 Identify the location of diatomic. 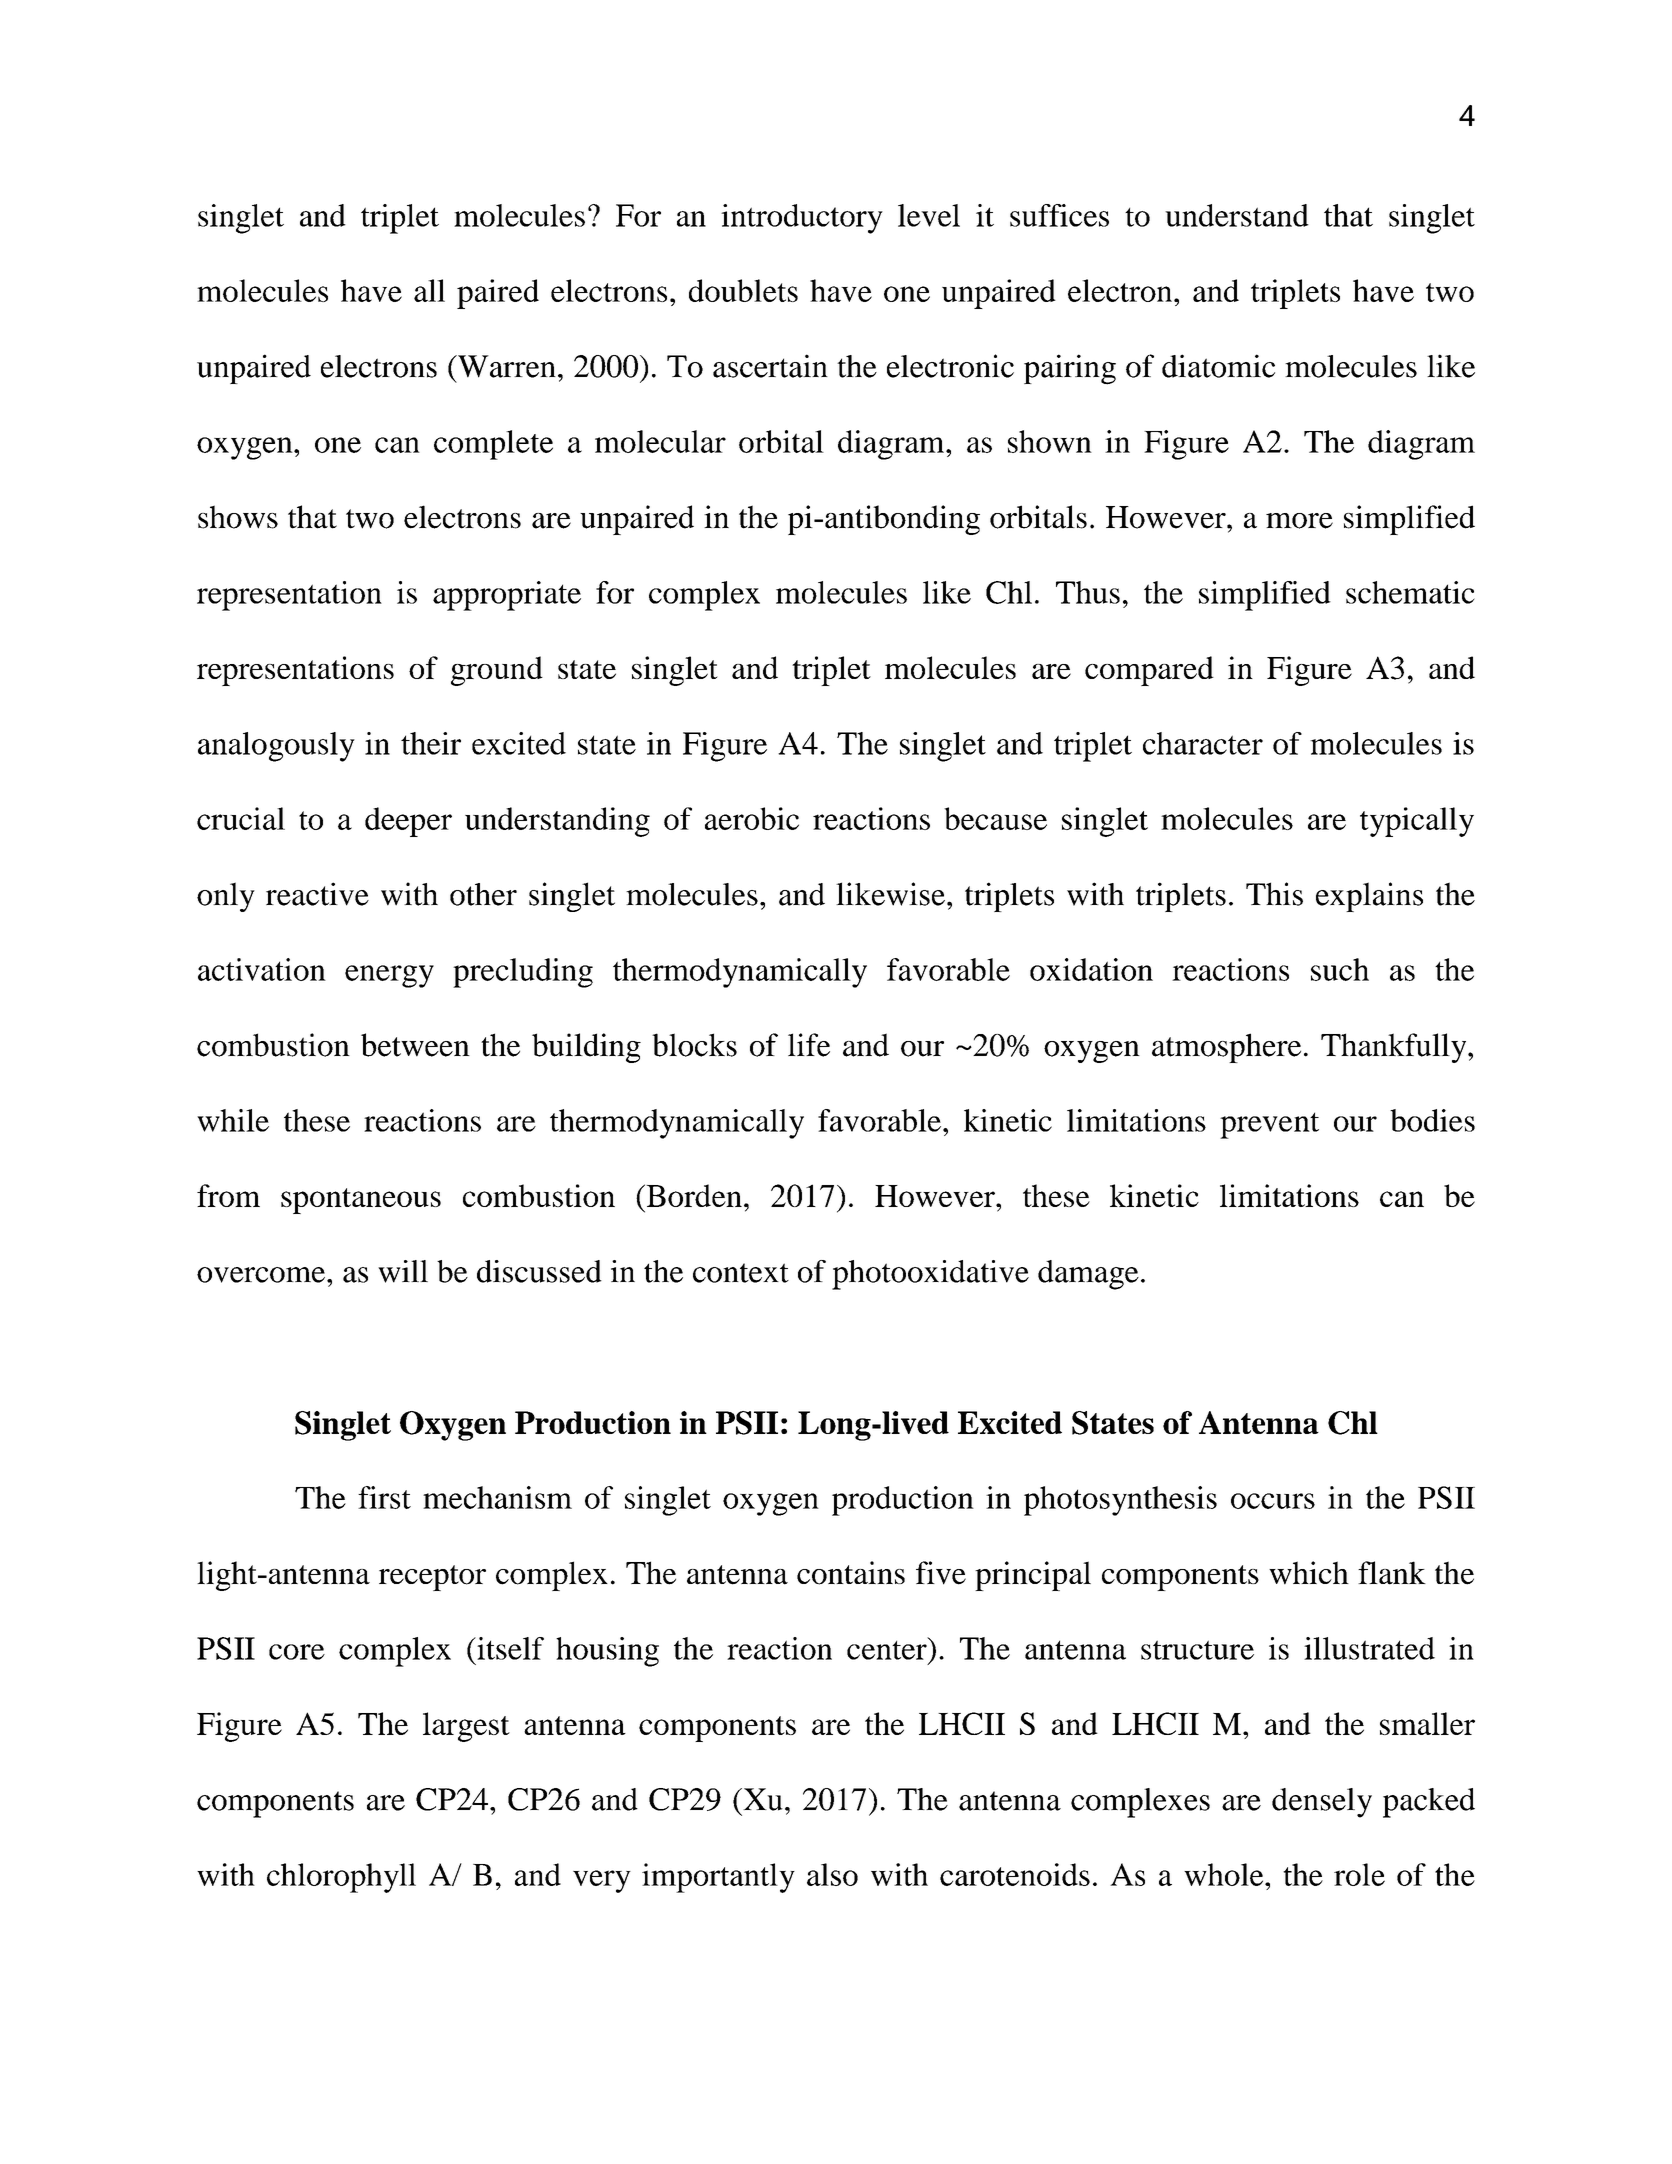
(1218, 366).
